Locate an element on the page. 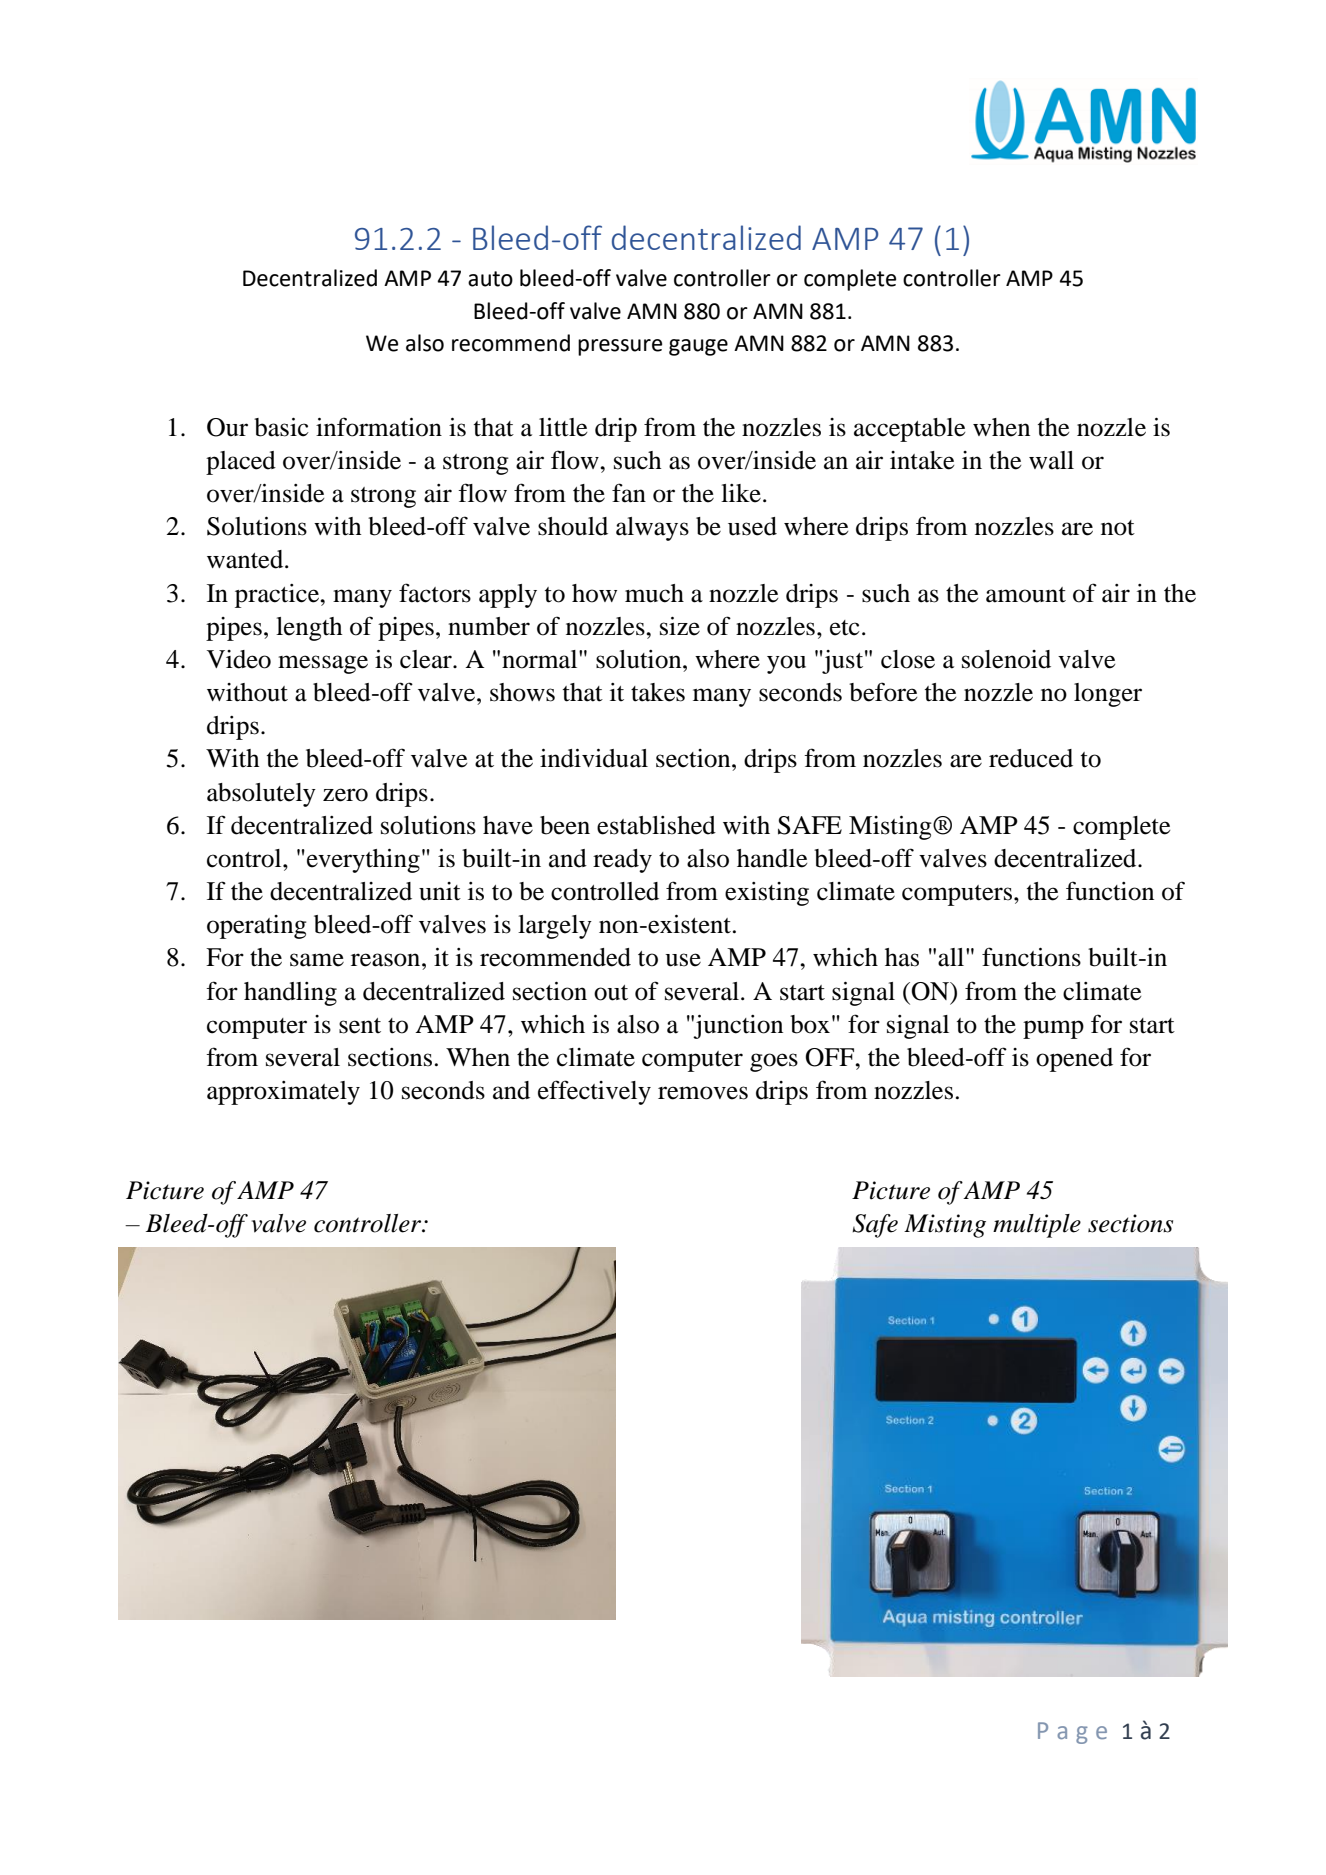  acceptable is located at coordinates (909, 430).
